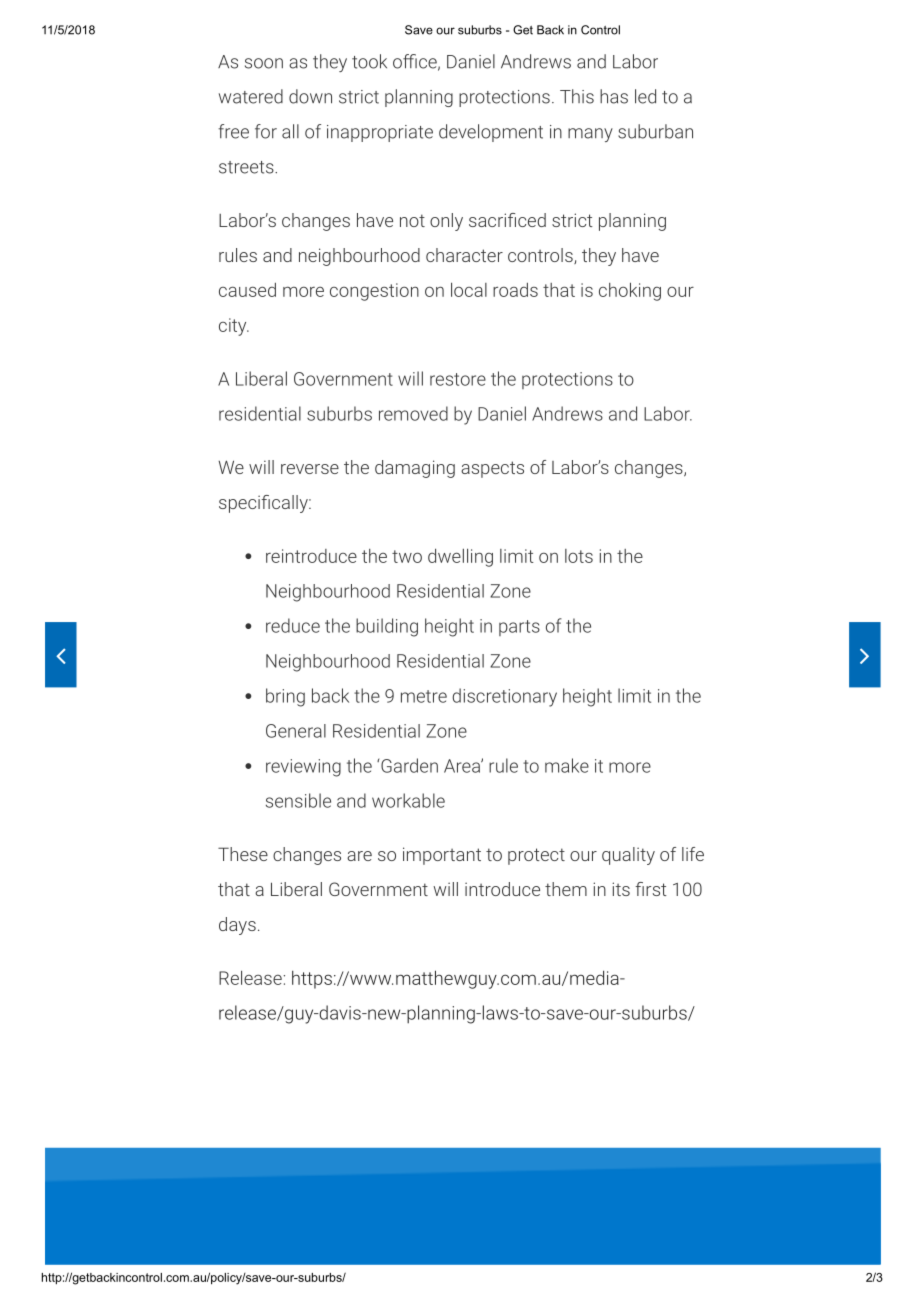  I want to click on important, so click(442, 856).
